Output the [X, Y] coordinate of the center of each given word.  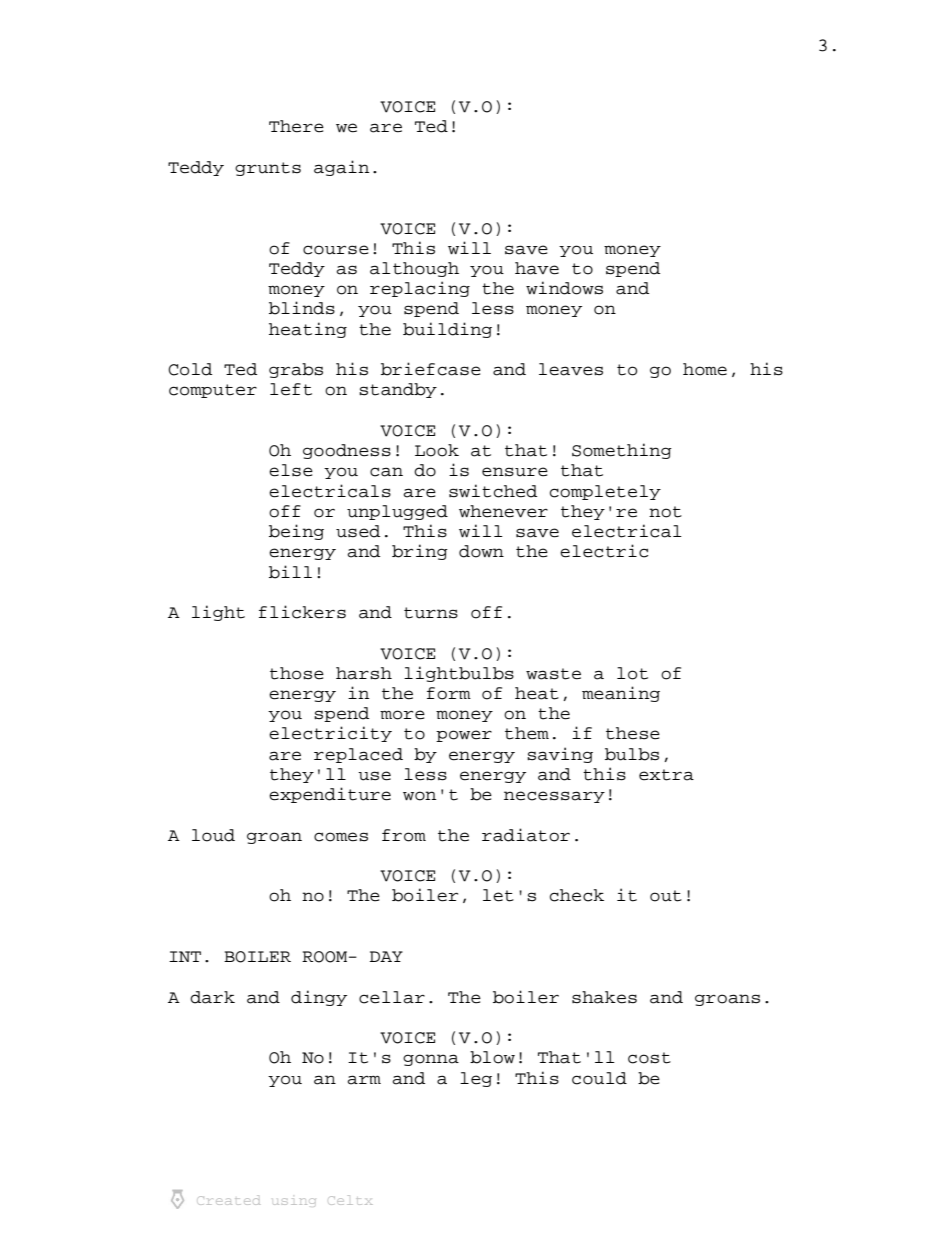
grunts [268, 169]
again [341, 168]
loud [213, 835]
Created [229, 1200]
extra [666, 775]
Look [437, 450]
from [404, 835]
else [291, 470]
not [665, 512]
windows [564, 288]
